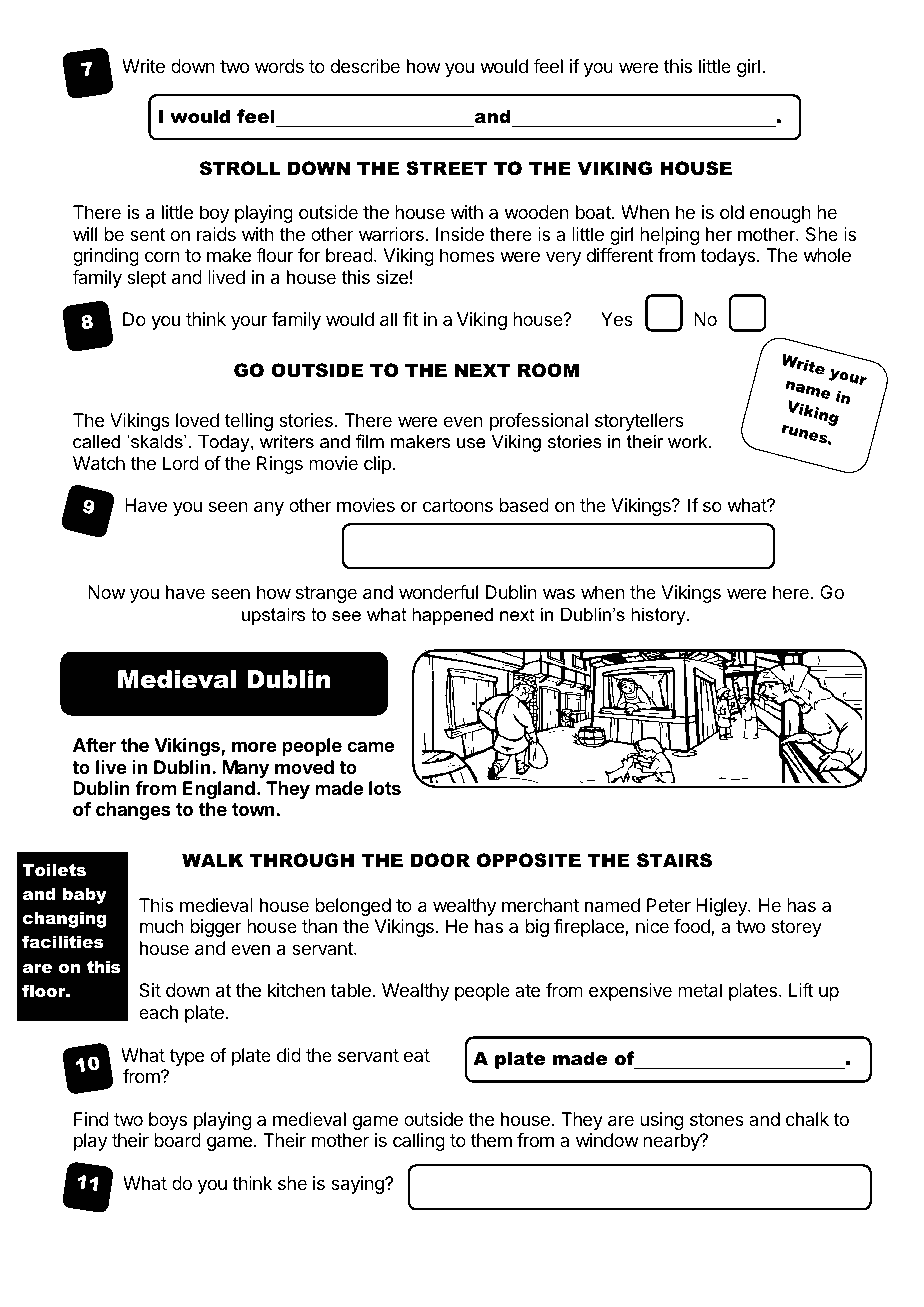 This document has height=1307, width=924. Describe the element at coordinates (177, 1140) in the document. I see `board` at that location.
